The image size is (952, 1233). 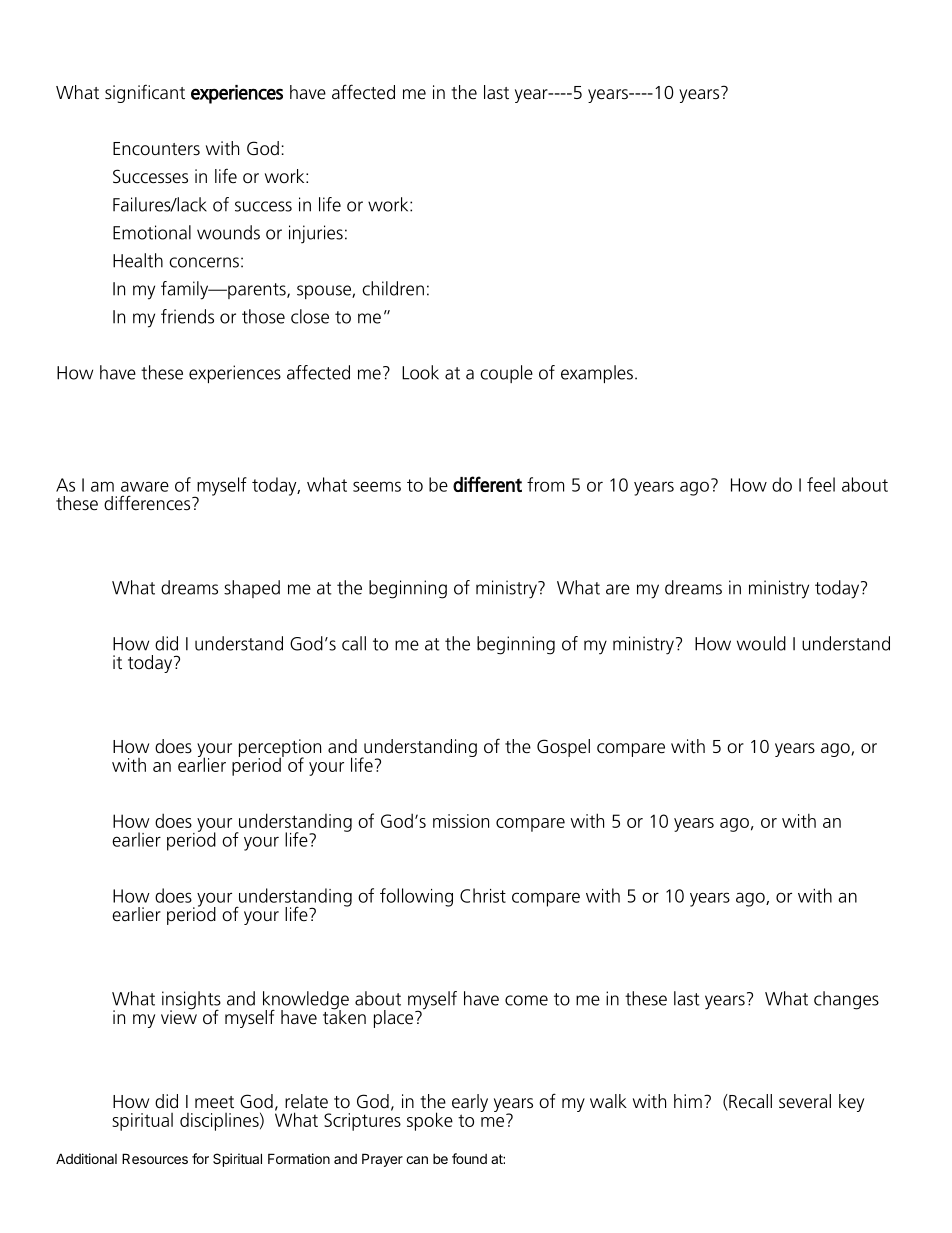 I want to click on Encounters, so click(x=156, y=149).
